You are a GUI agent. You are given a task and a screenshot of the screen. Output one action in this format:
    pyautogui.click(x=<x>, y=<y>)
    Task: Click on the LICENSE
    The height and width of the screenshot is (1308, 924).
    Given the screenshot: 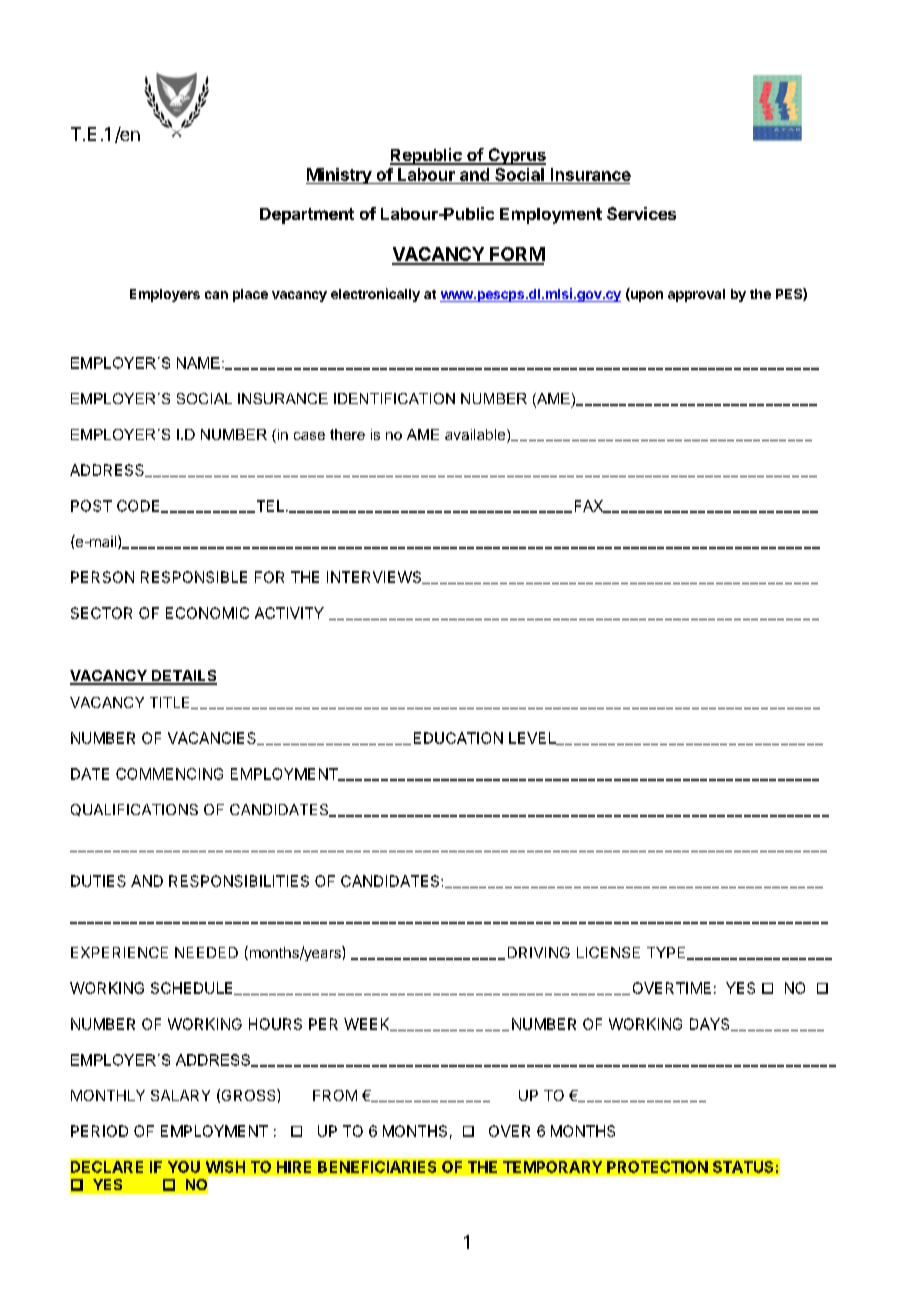 What is the action you would take?
    pyautogui.click(x=608, y=952)
